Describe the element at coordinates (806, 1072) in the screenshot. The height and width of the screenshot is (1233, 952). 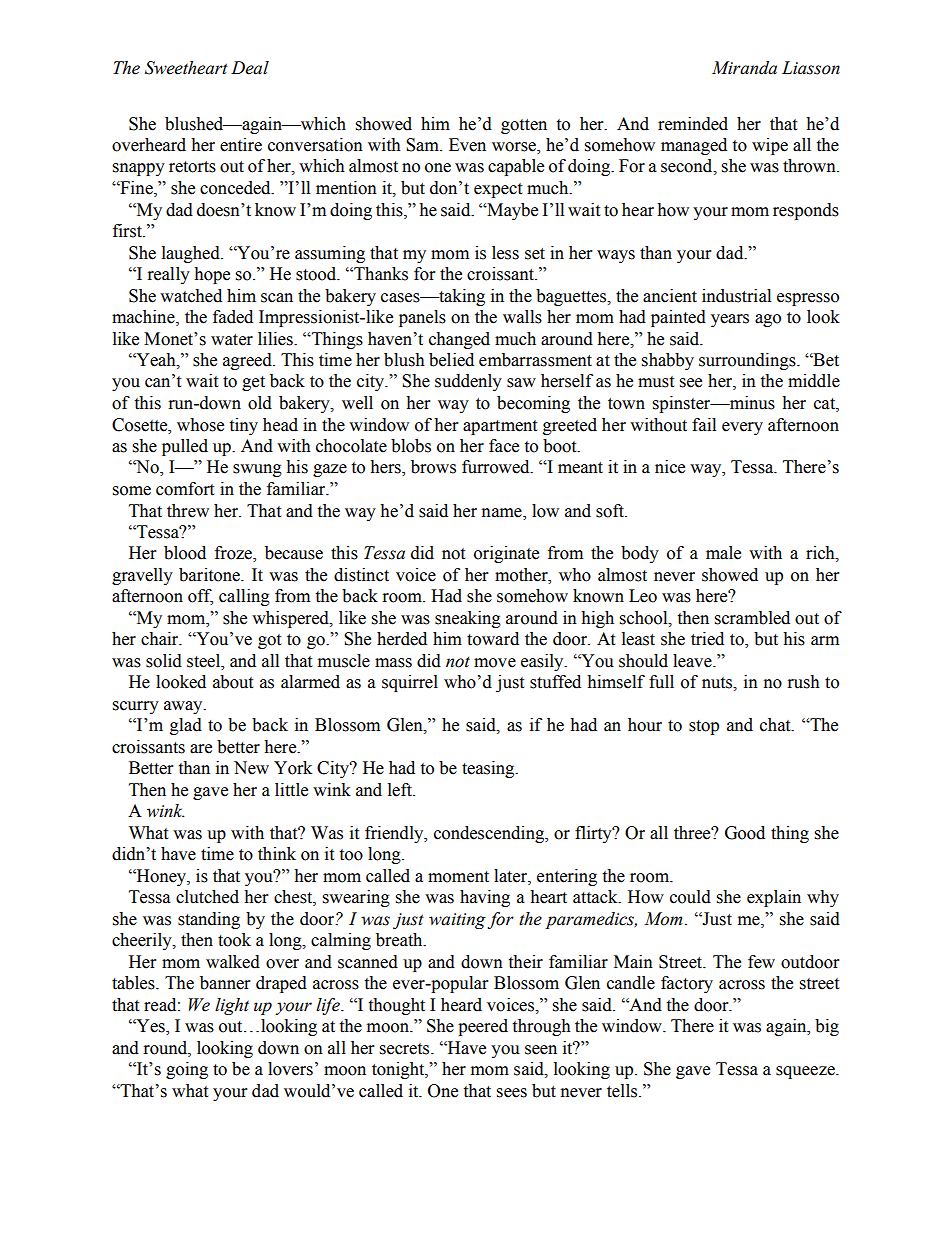
I see `squeeze` at that location.
